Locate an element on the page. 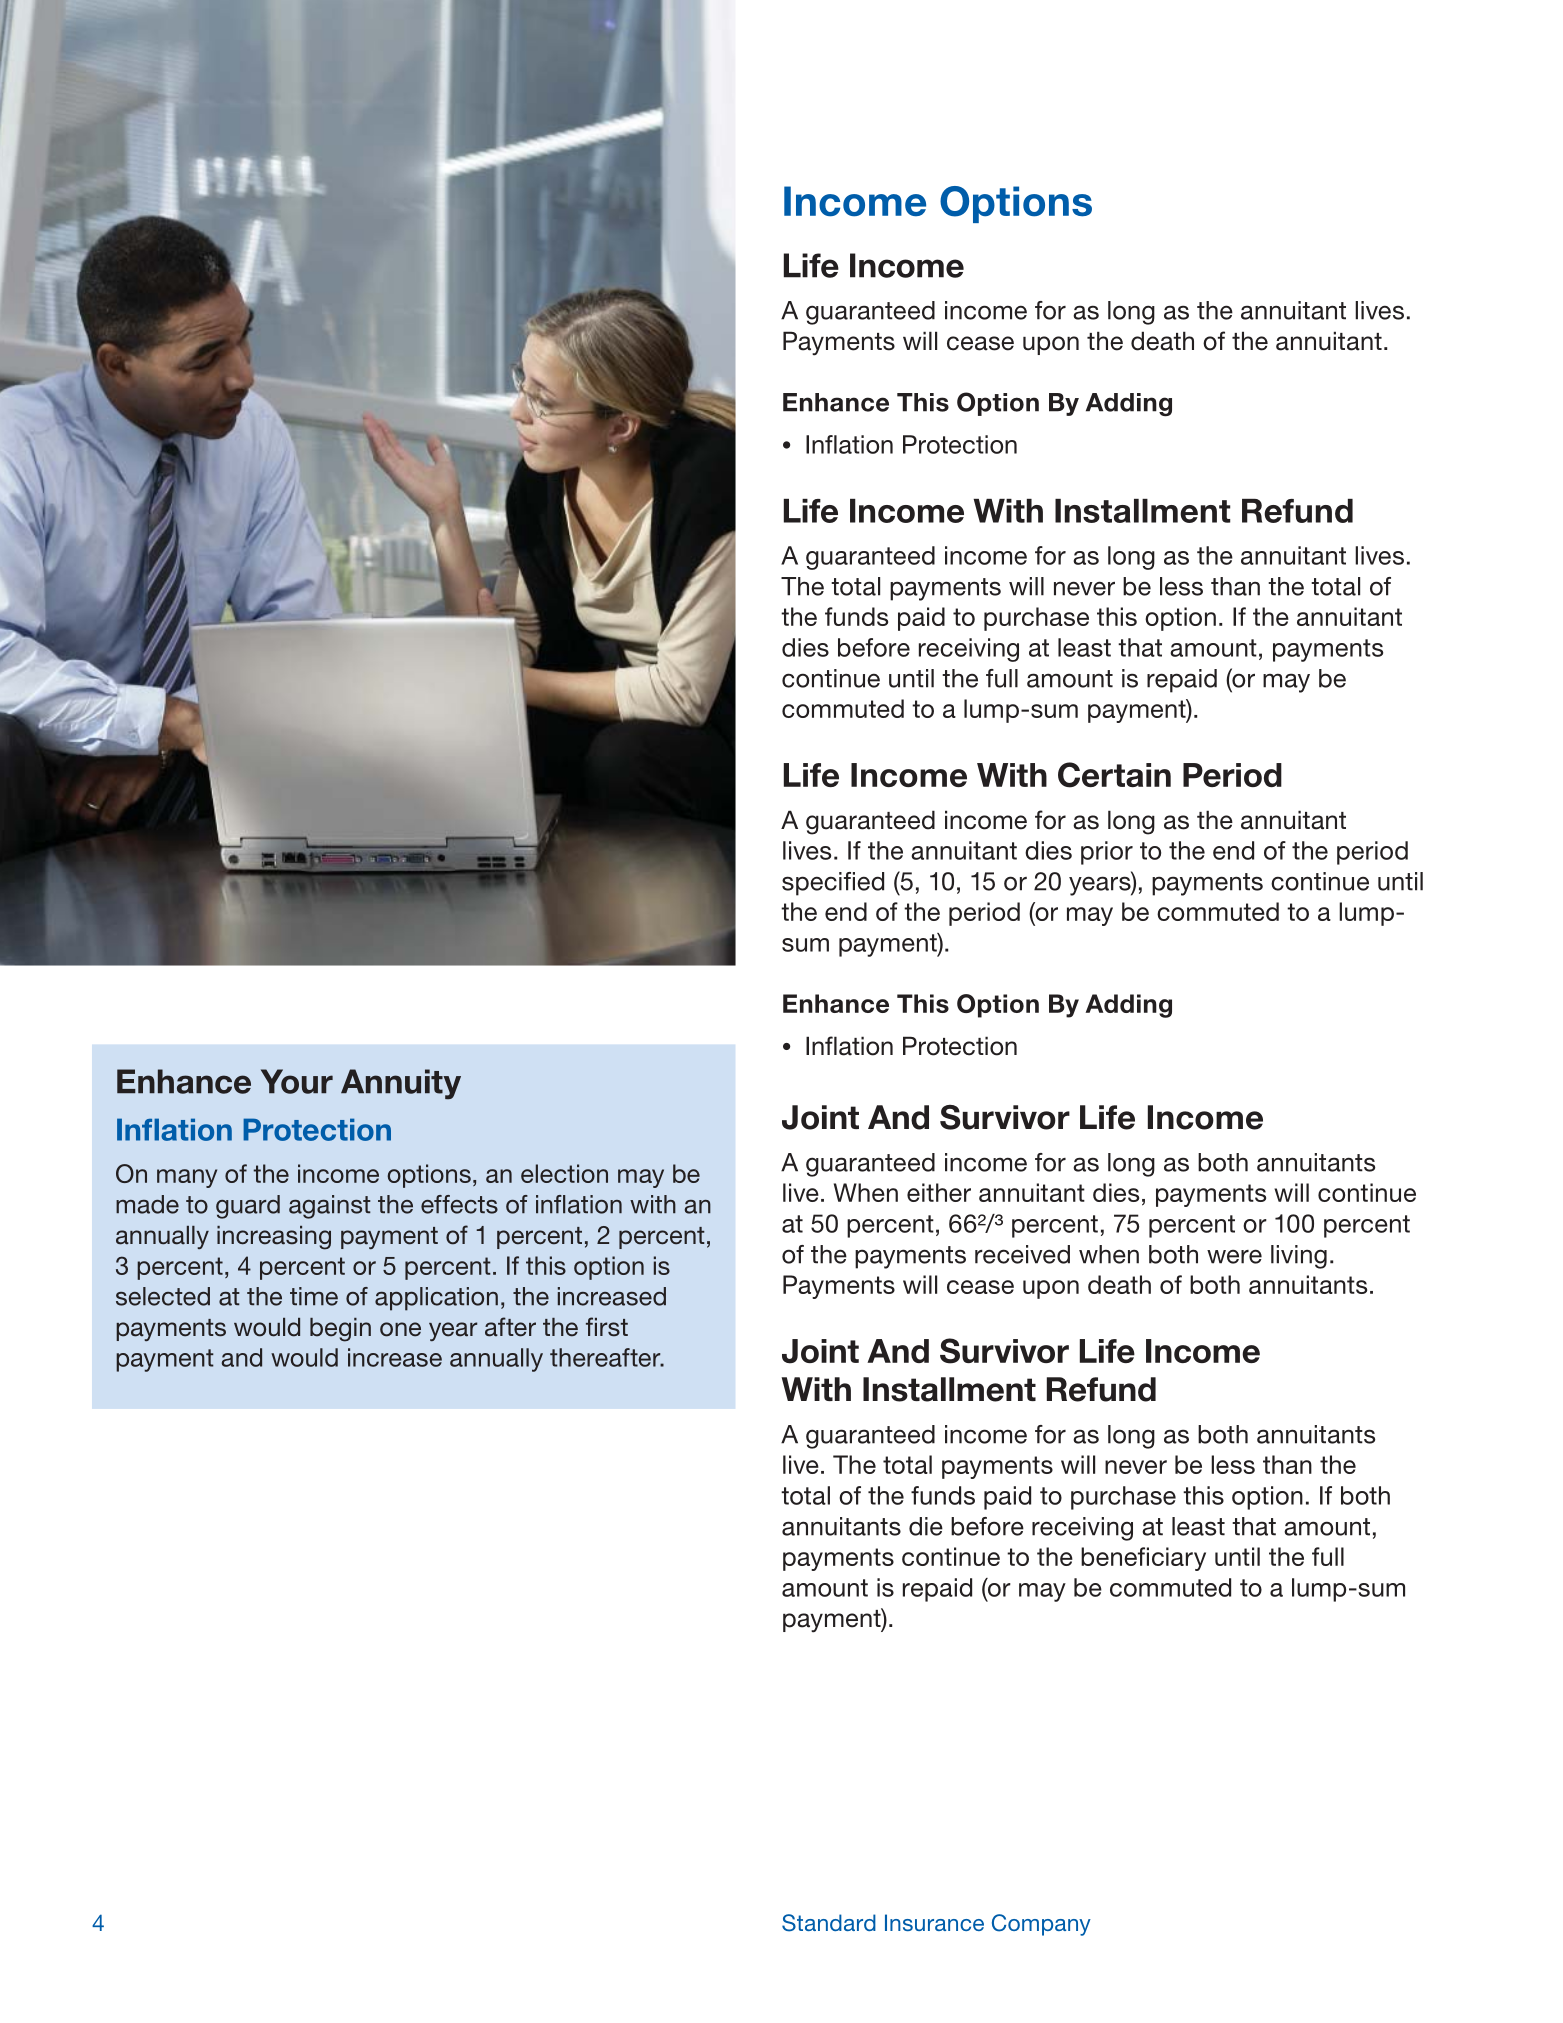 Image resolution: width=1563 pixels, height=2023 pixels. Standard is located at coordinates (829, 1923).
